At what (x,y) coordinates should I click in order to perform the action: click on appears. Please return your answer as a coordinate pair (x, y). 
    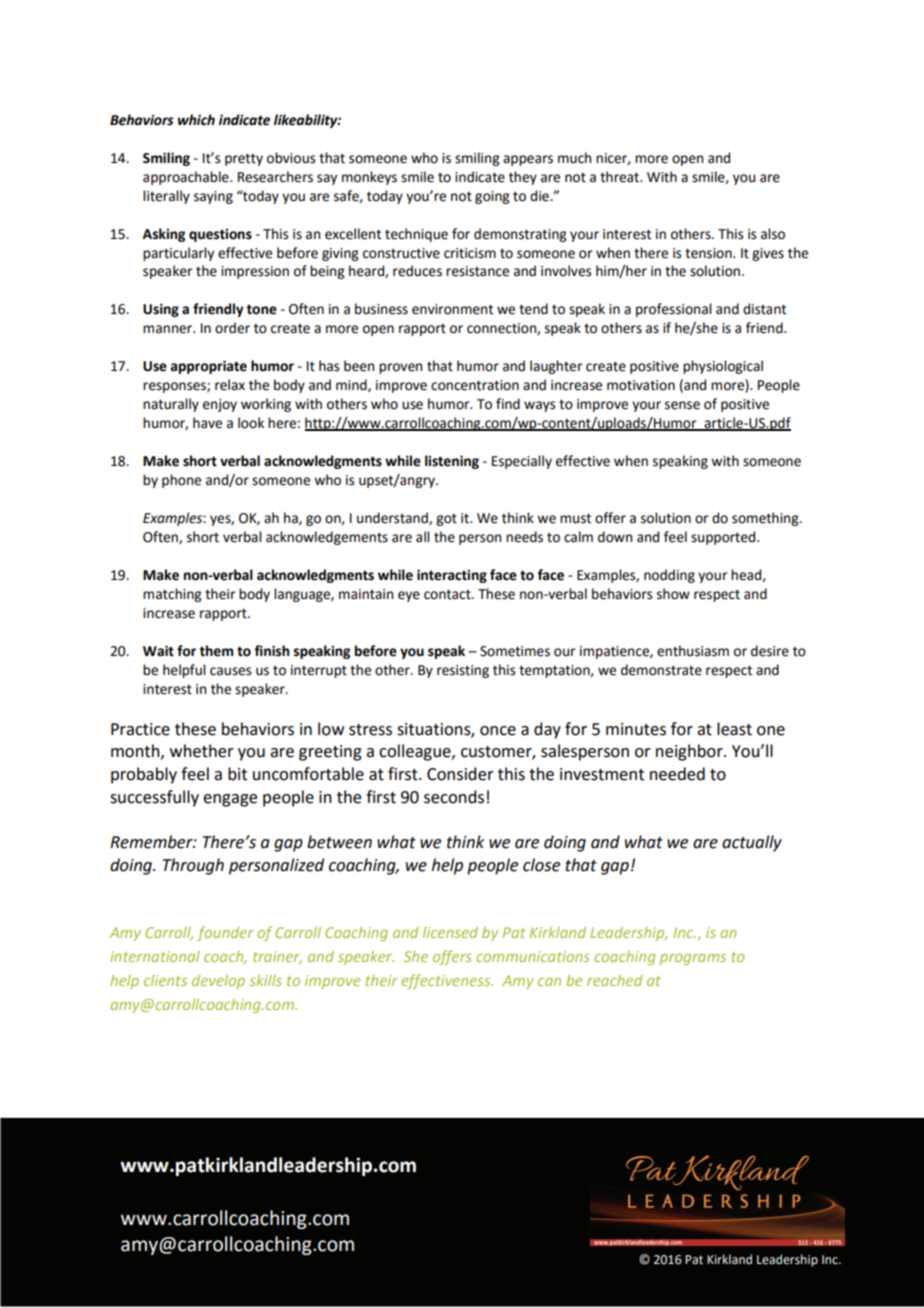
    Looking at the image, I should click on (528, 160).
